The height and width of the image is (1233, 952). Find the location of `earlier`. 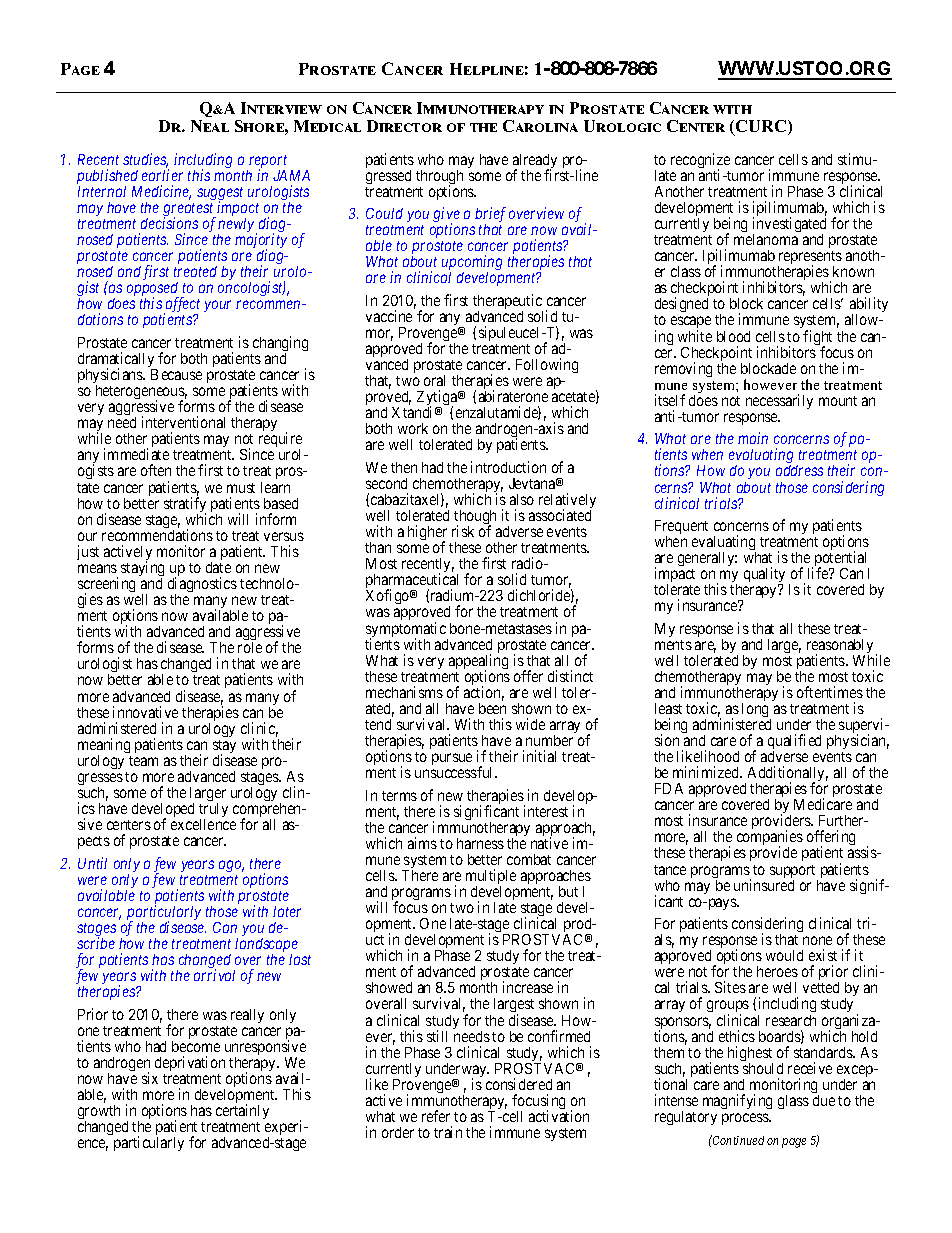

earlier is located at coordinates (162, 175).
